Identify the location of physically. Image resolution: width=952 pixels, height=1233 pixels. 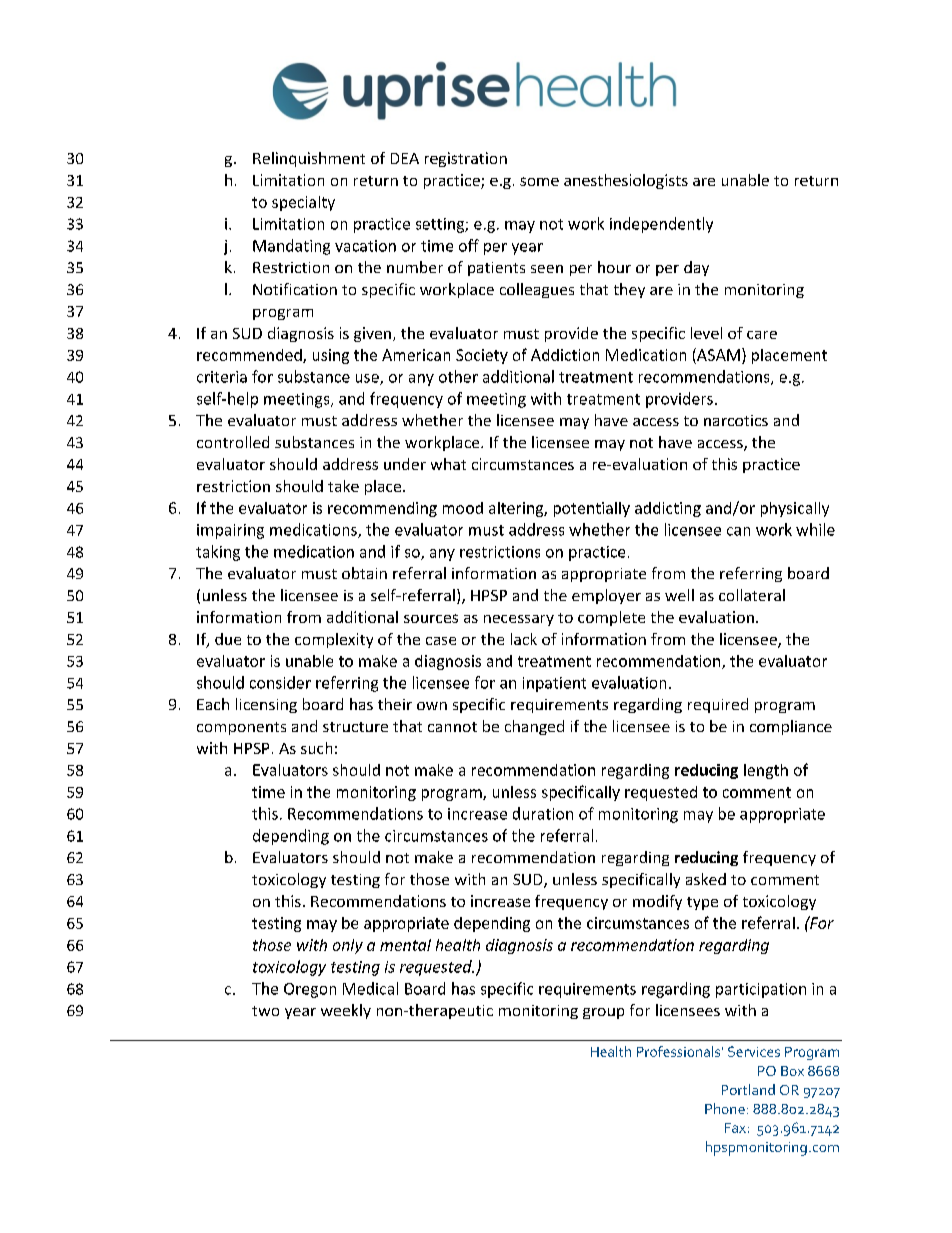
(795, 509).
